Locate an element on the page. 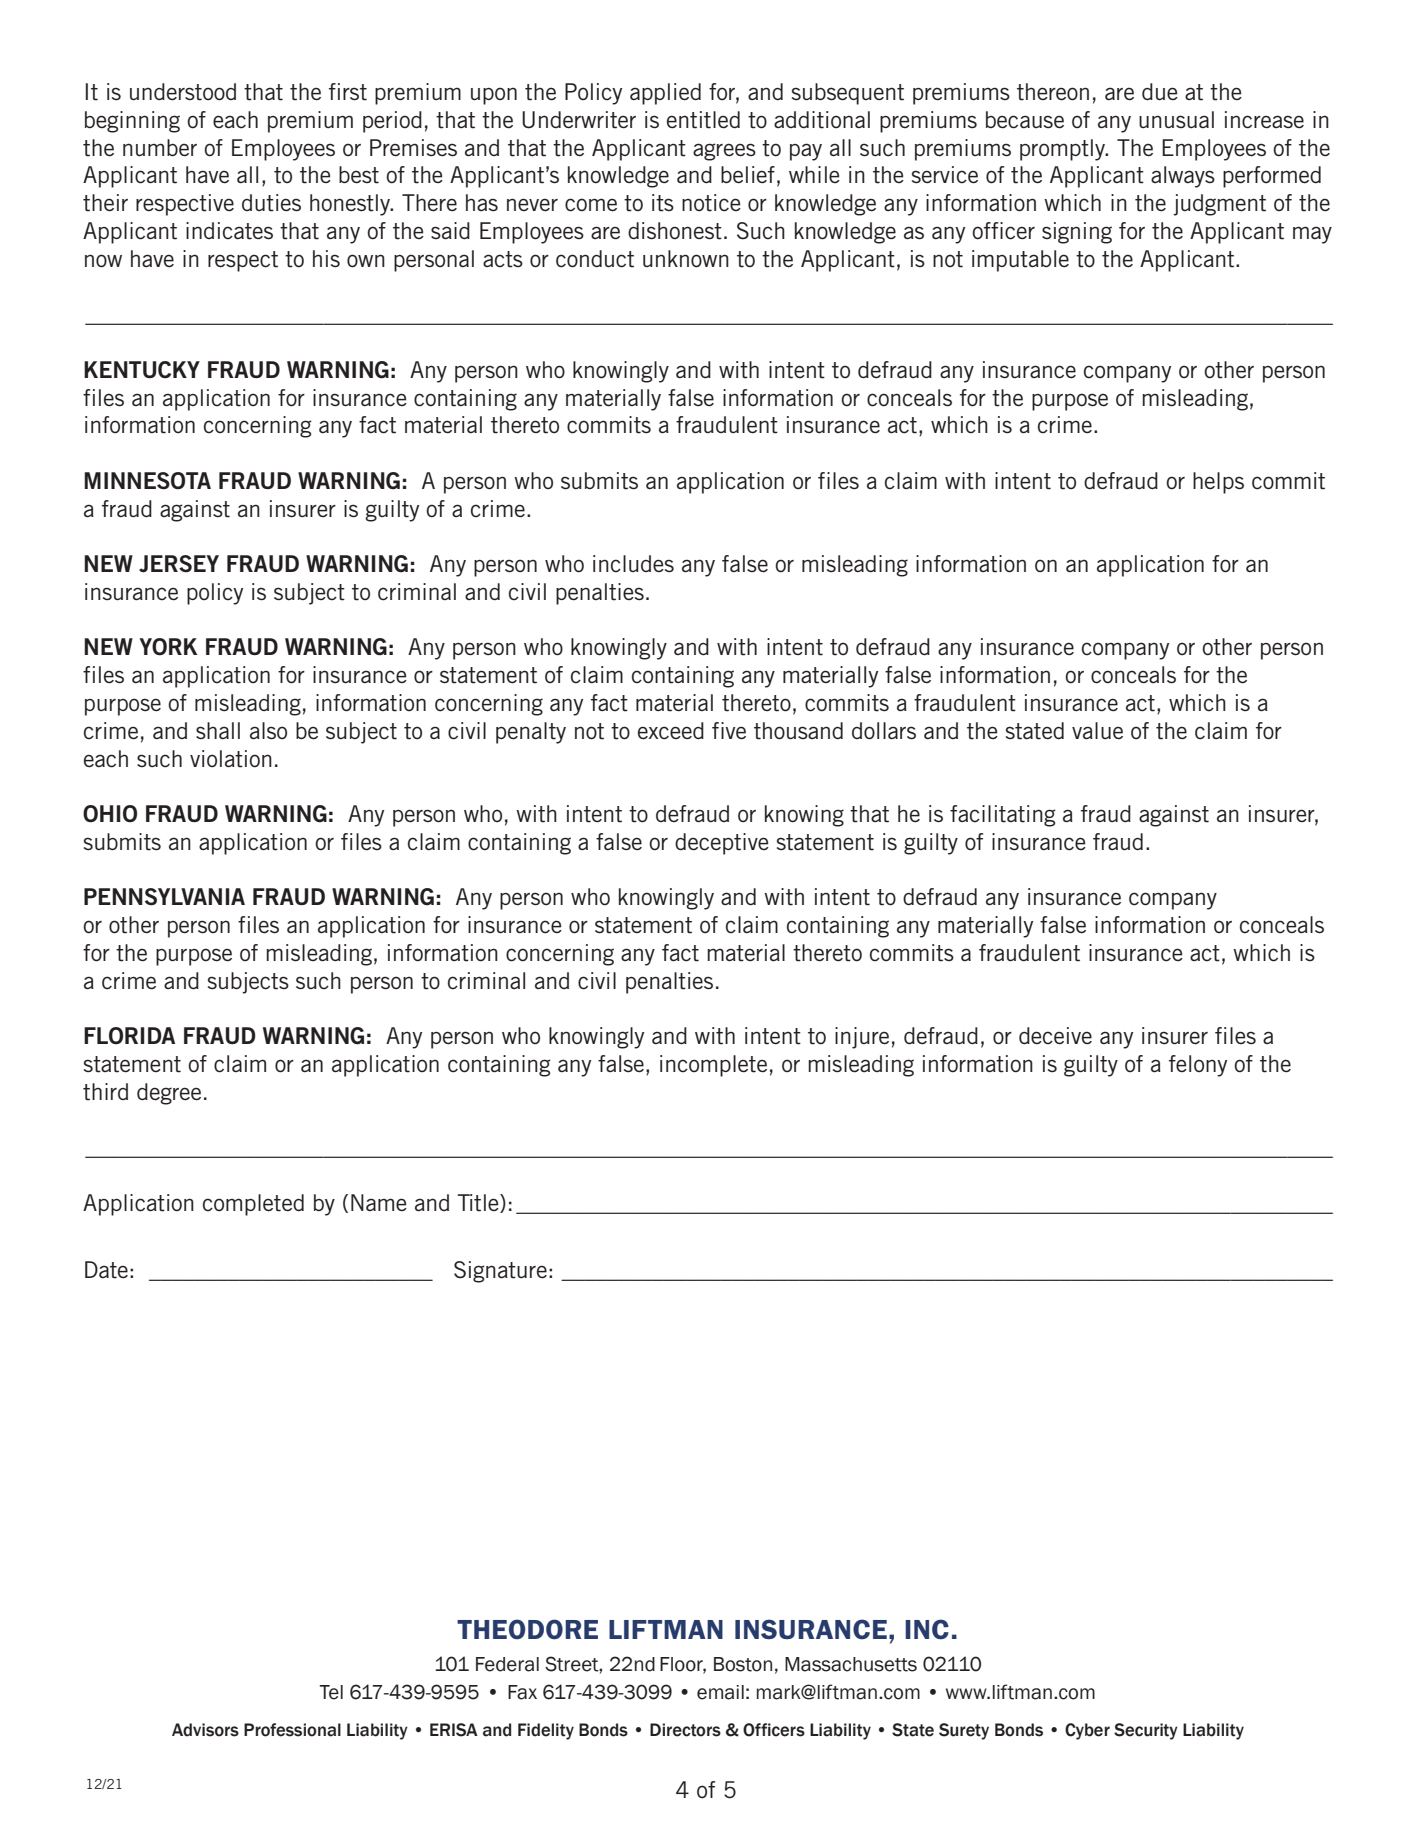 The width and height of the page is (1416, 1833). number is located at coordinates (160, 148).
